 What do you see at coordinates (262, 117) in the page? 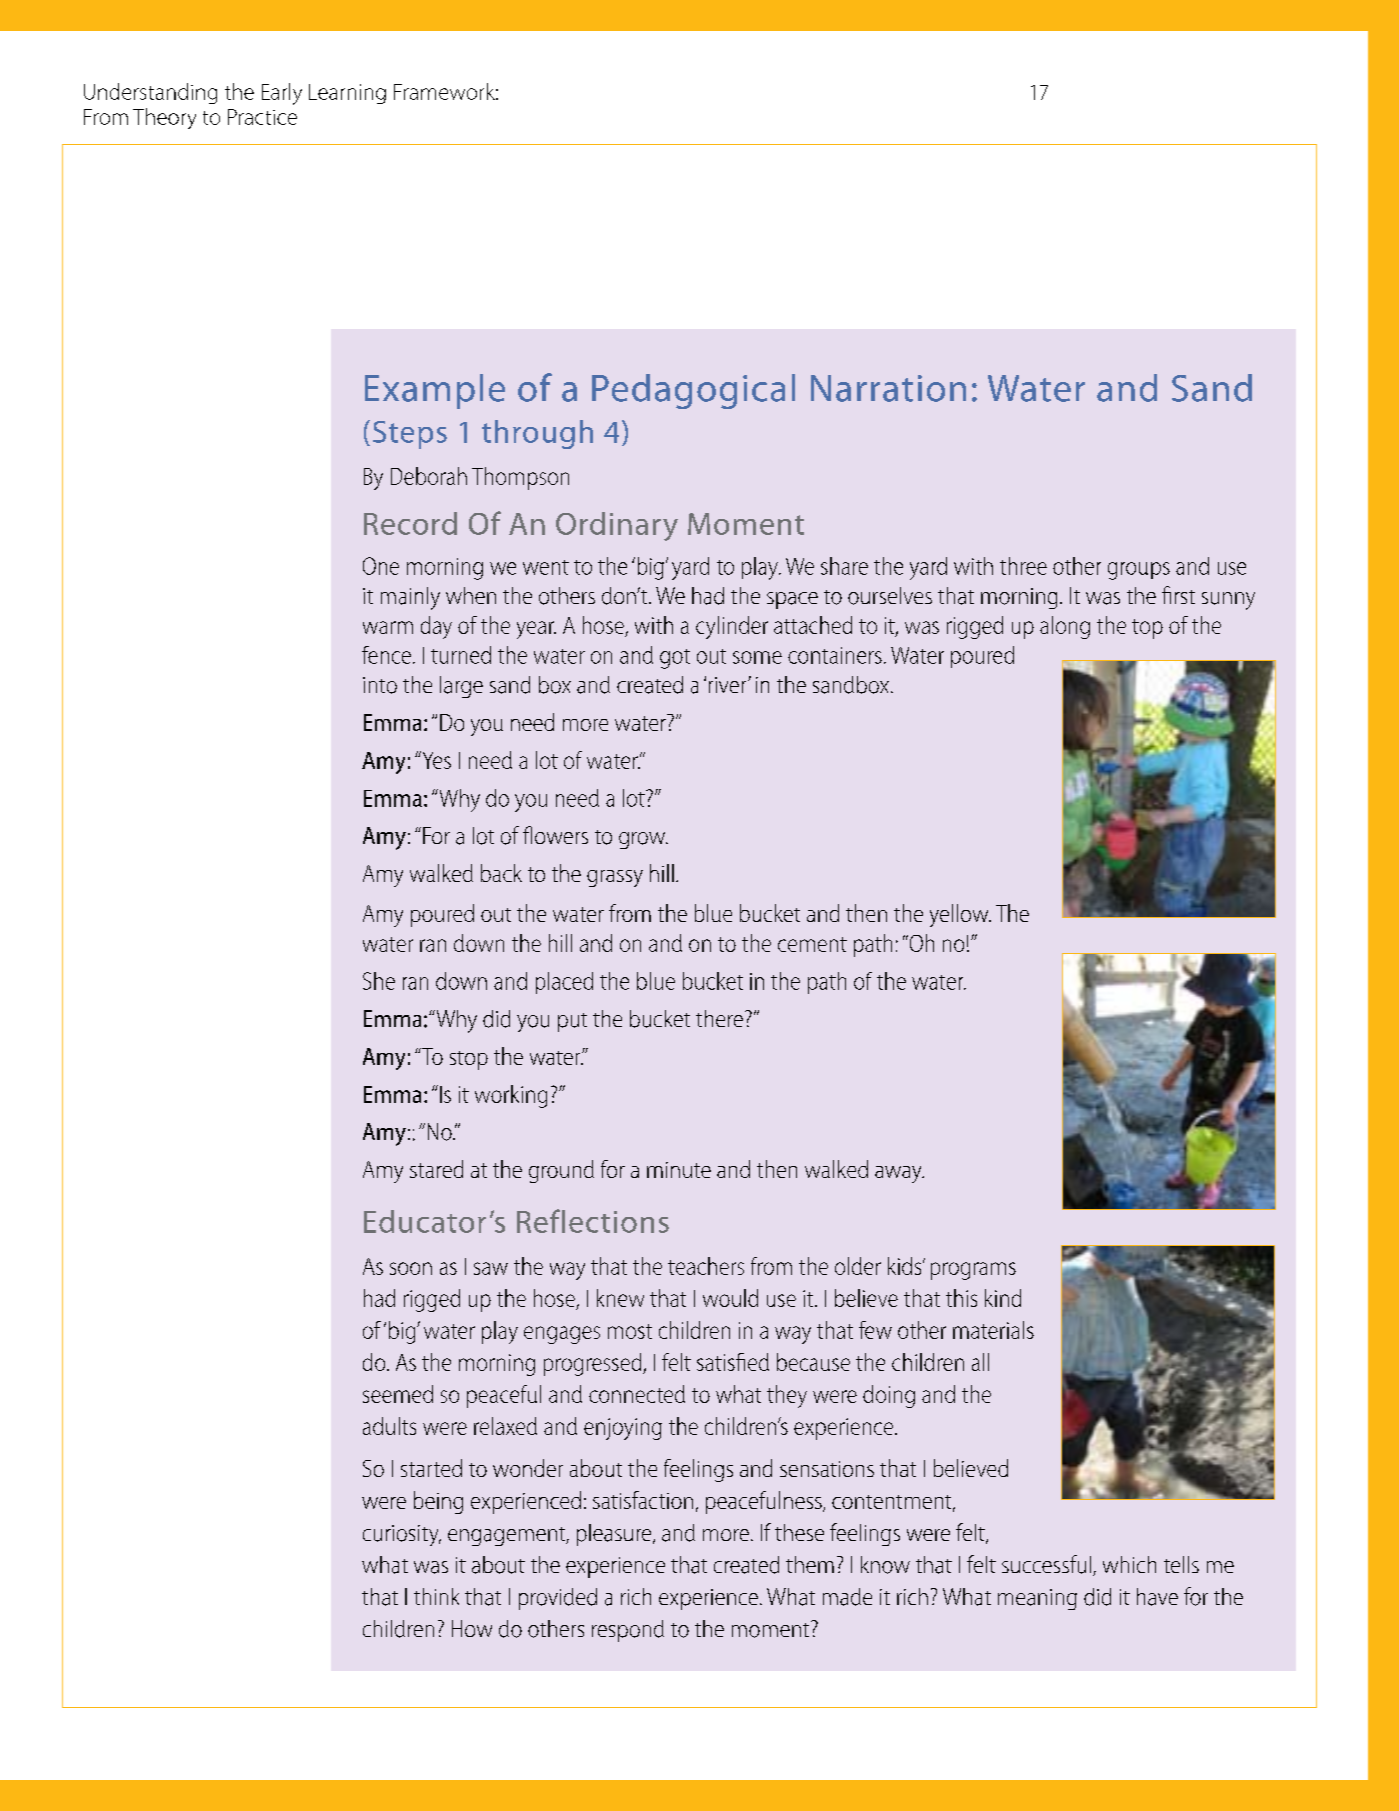
I see `Practice` at bounding box center [262, 117].
